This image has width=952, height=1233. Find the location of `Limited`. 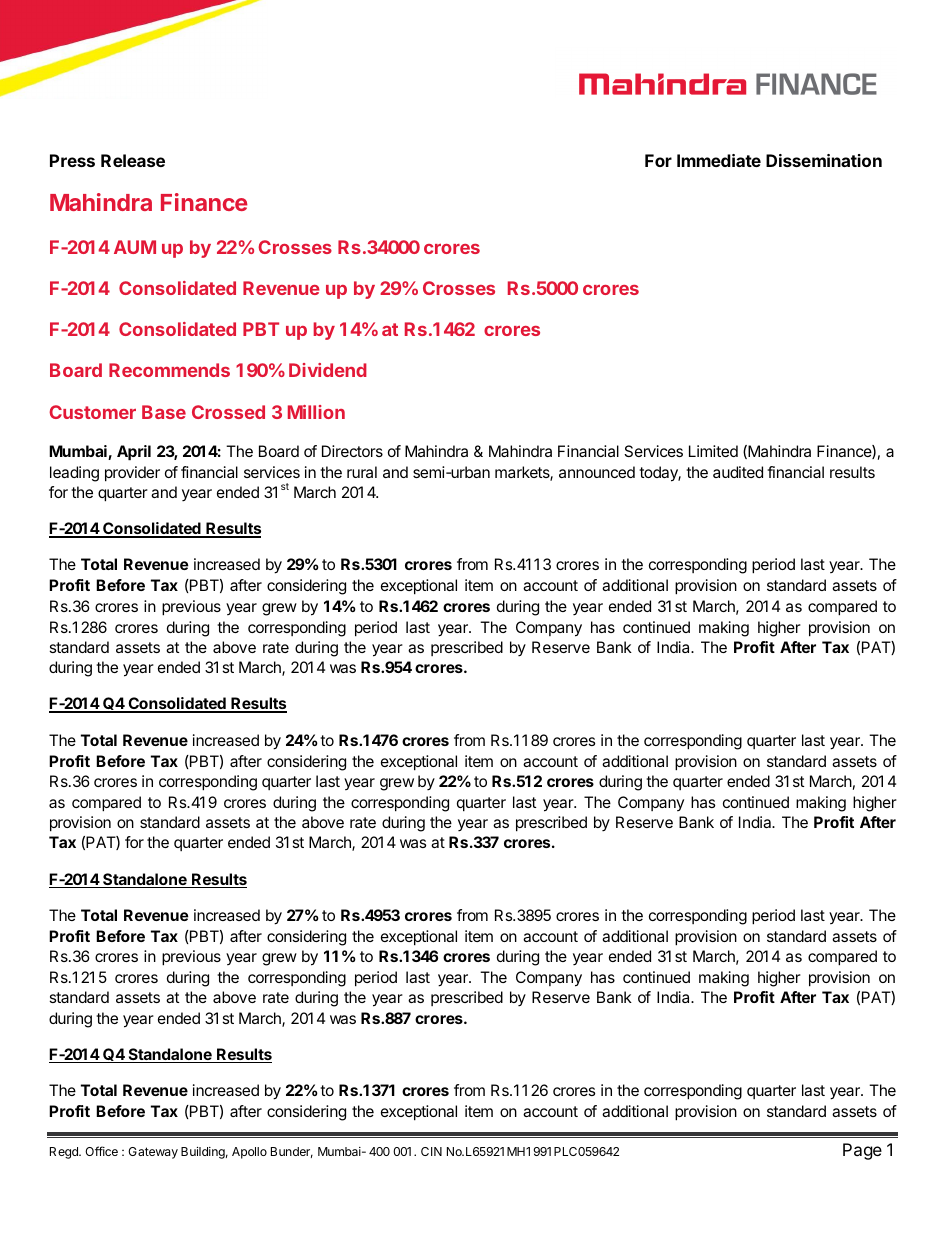

Limited is located at coordinates (713, 451).
